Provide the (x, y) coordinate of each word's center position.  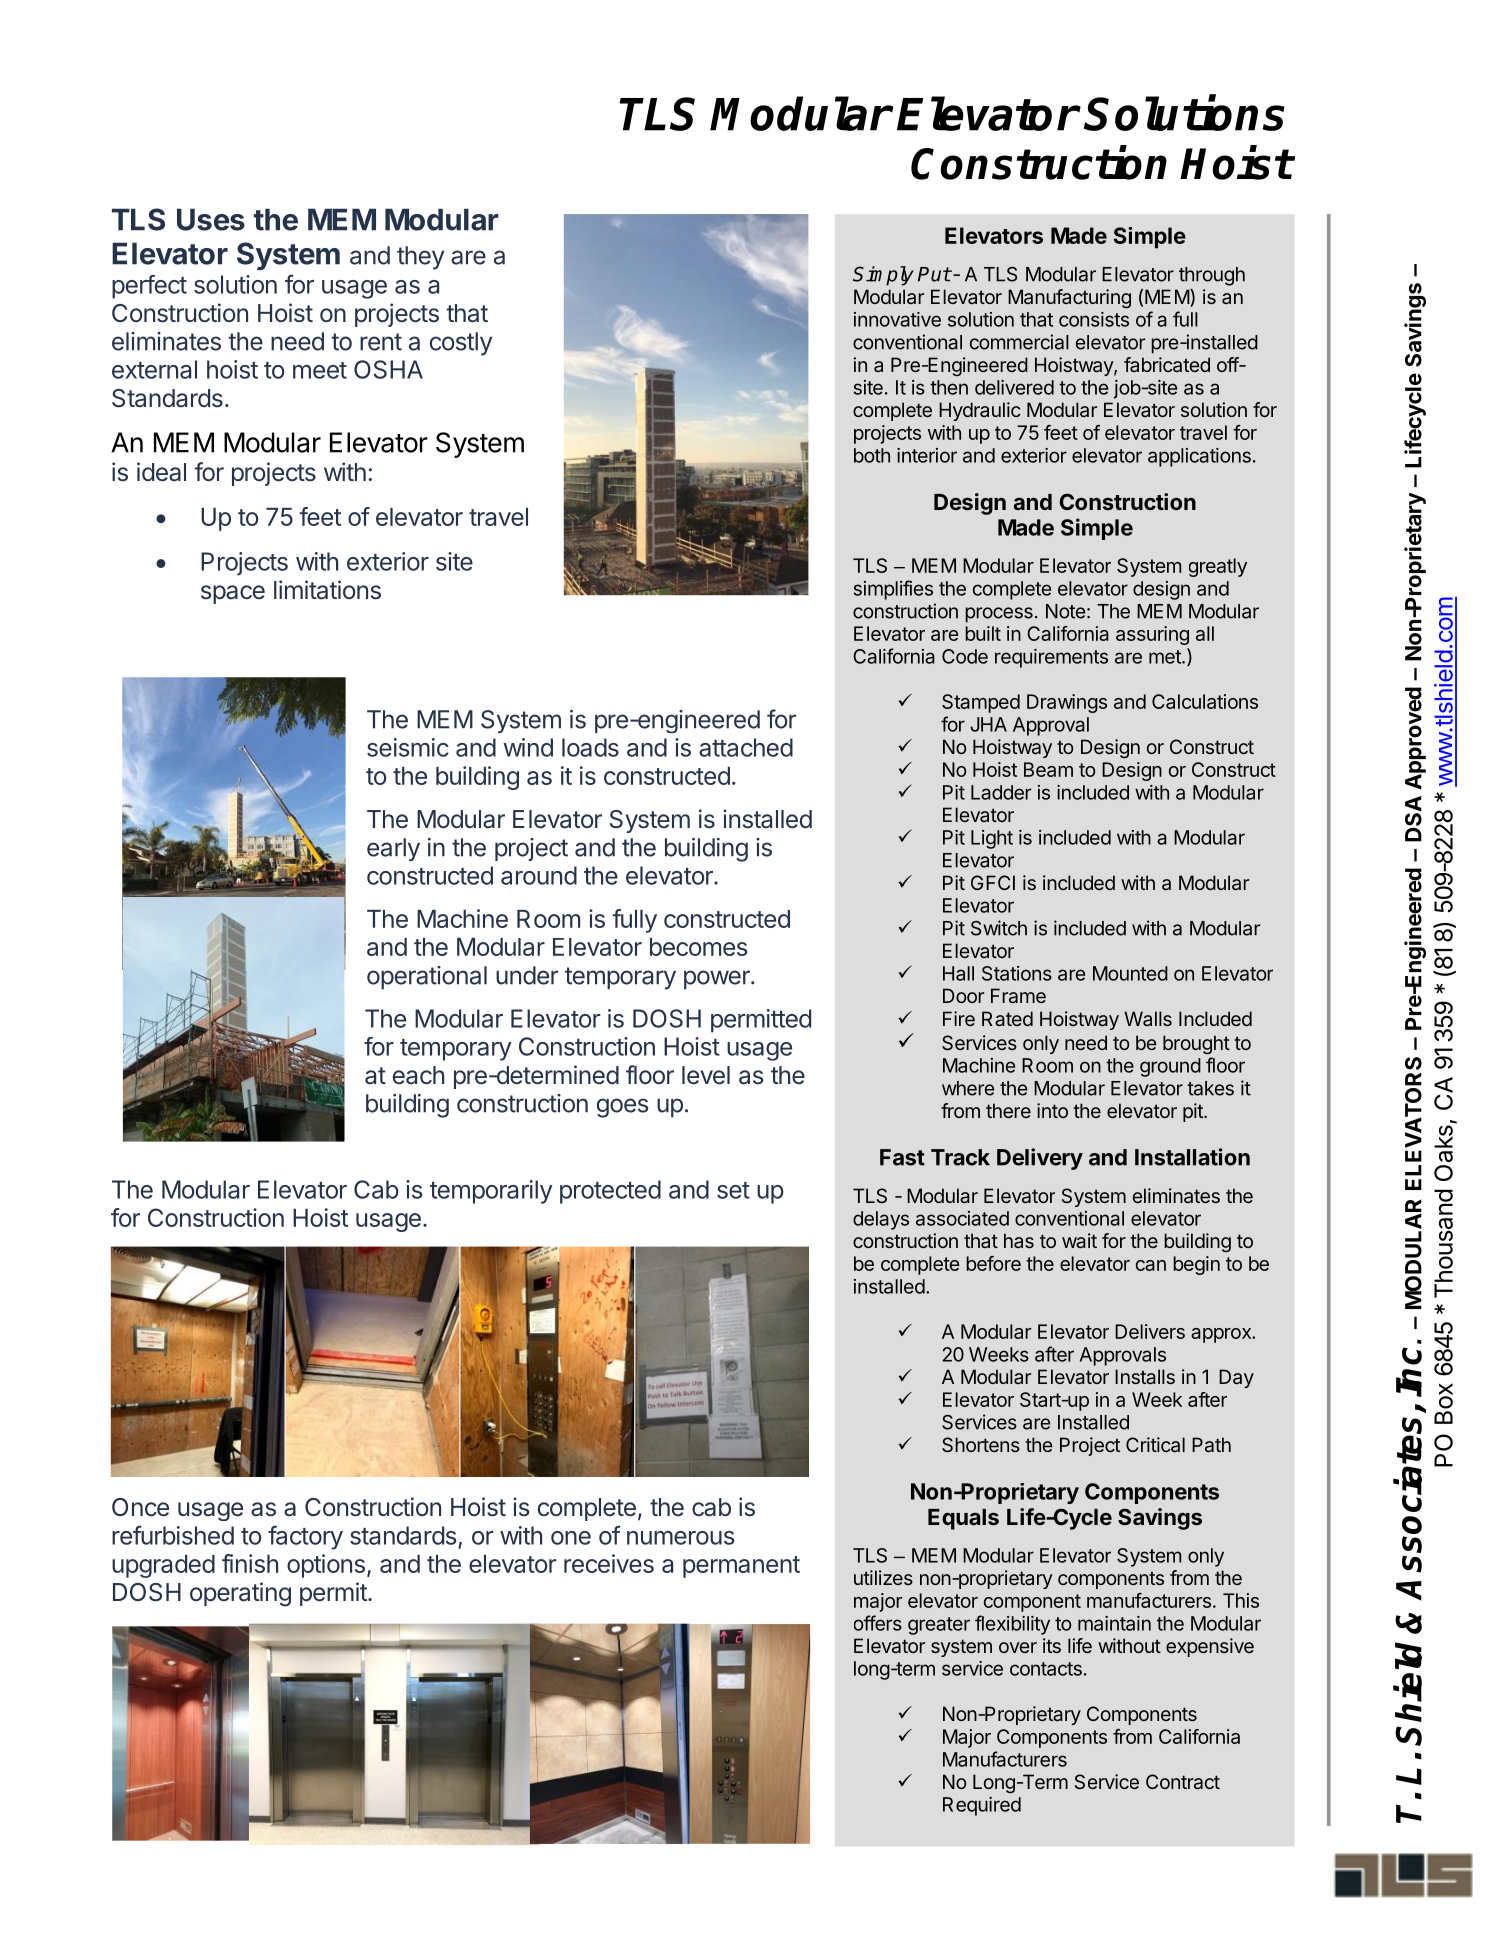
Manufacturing (1069, 298)
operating (240, 1594)
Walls (1148, 1018)
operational (427, 978)
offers (878, 1623)
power (718, 980)
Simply (883, 276)
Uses (211, 219)
